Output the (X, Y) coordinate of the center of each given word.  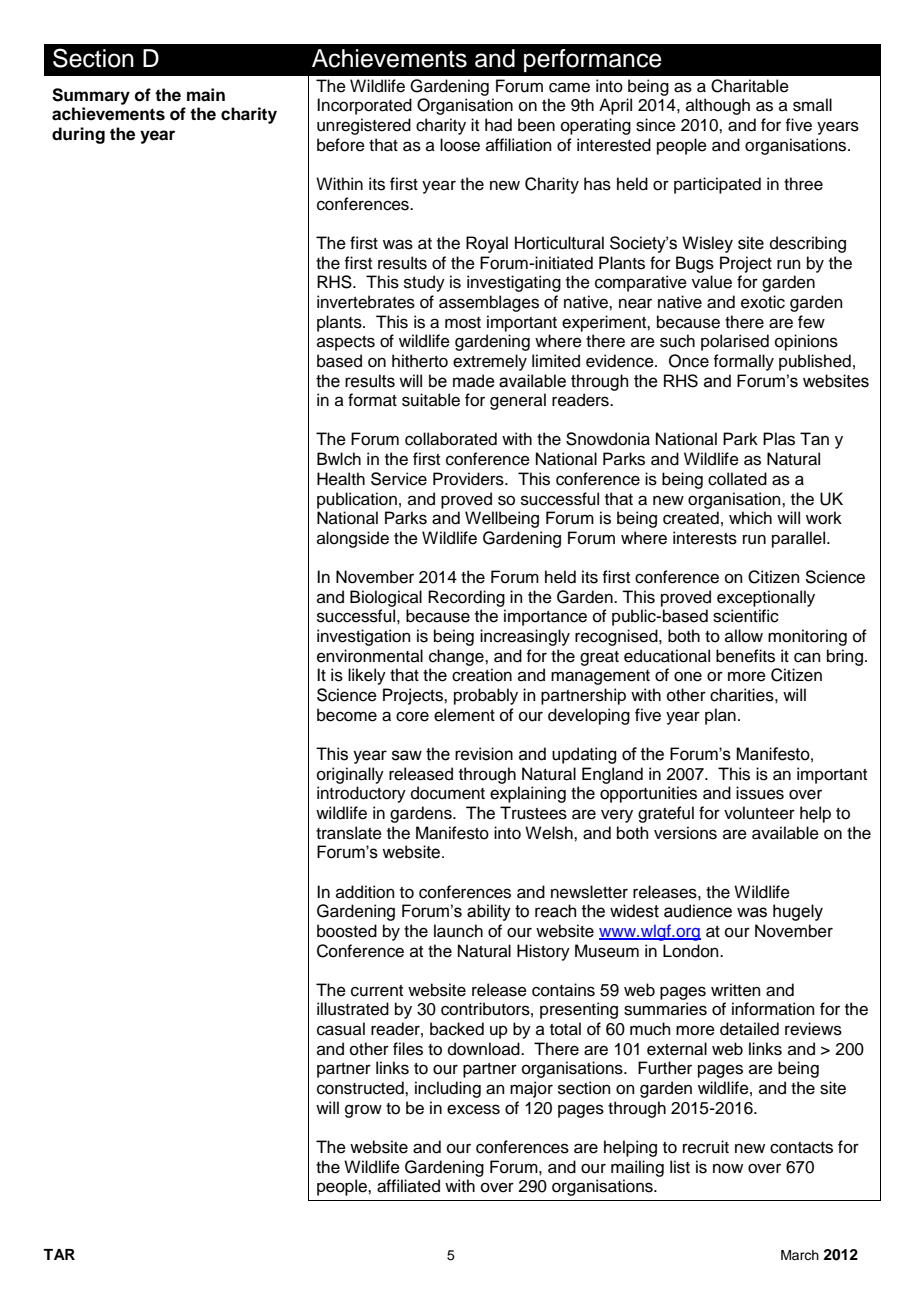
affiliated (408, 1186)
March (800, 1255)
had (498, 125)
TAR (59, 1254)
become (347, 715)
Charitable (750, 86)
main (206, 95)
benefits (745, 656)
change (457, 657)
